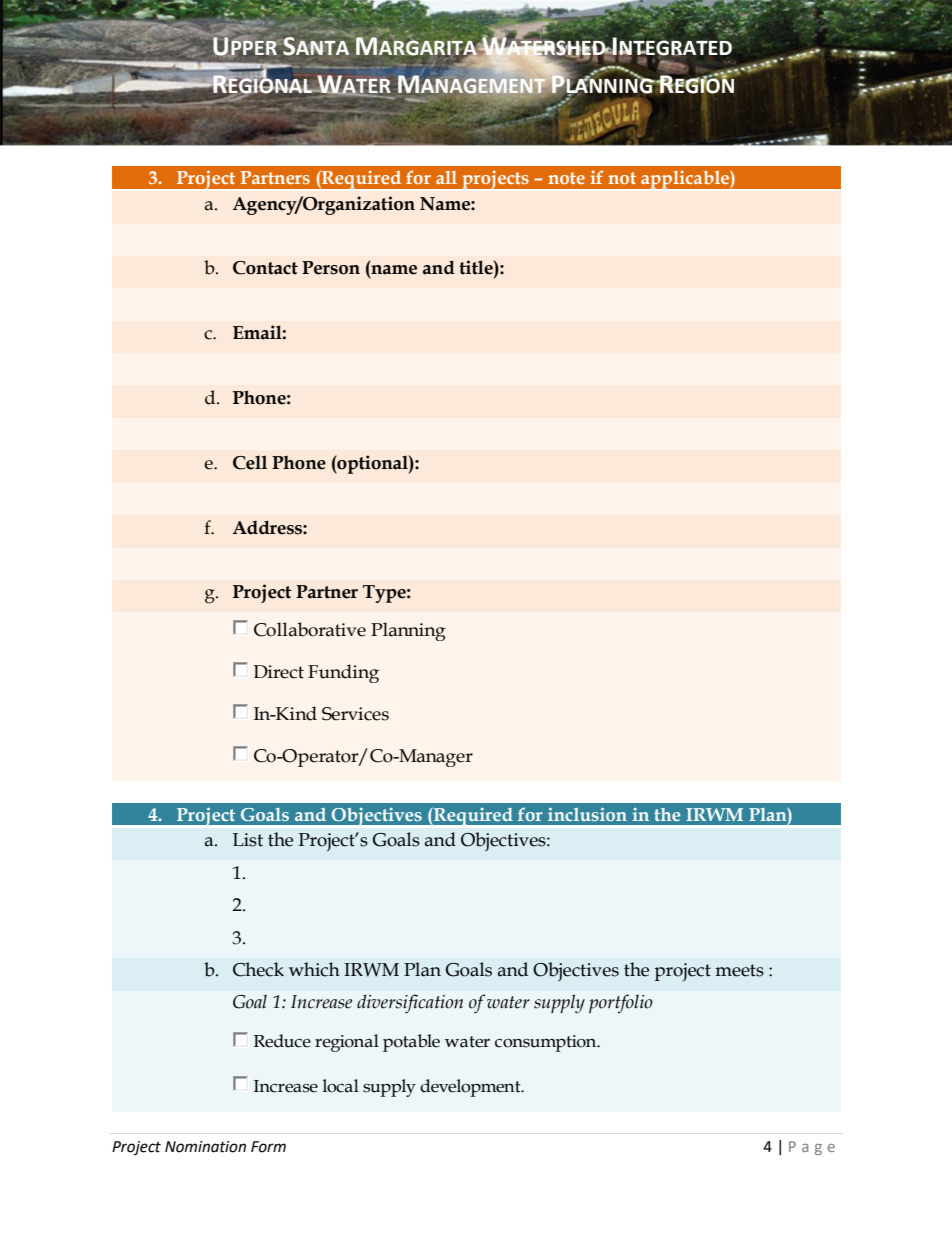 The image size is (952, 1233). I want to click on Contact, so click(265, 268).
